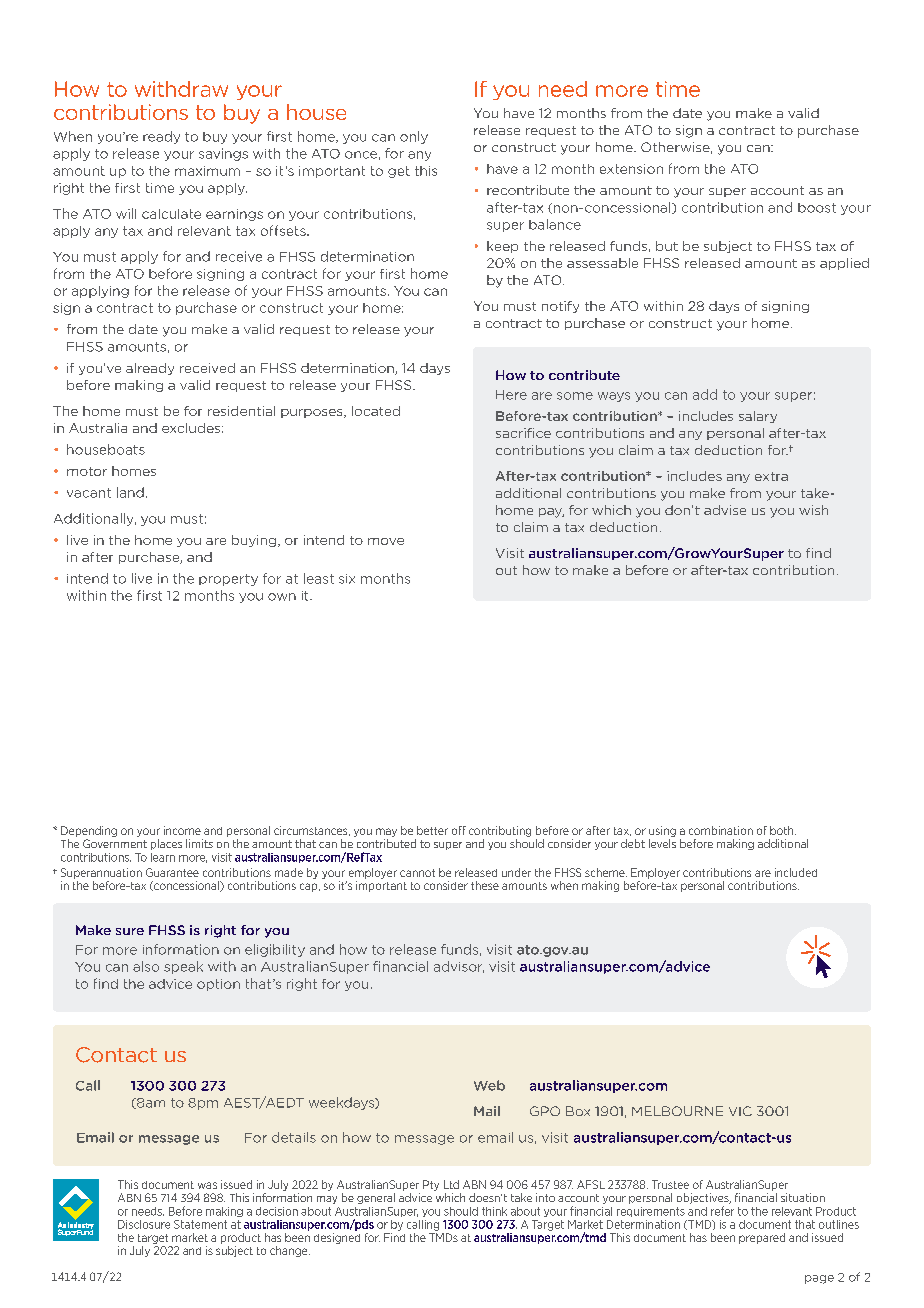  I want to click on think, so click(494, 1211).
